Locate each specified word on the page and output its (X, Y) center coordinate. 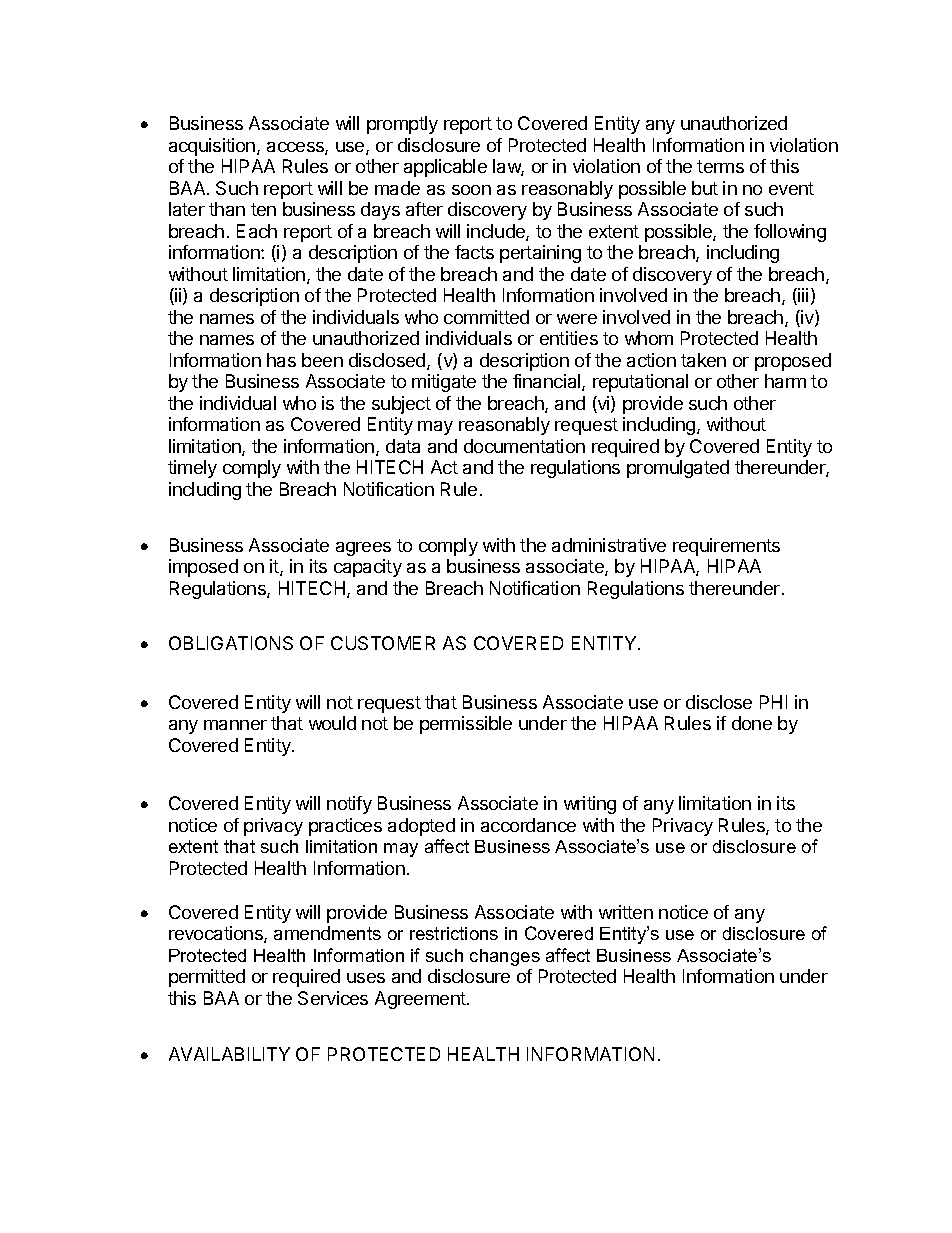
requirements (726, 547)
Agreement (421, 1000)
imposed (203, 568)
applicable (445, 168)
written (626, 912)
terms (720, 166)
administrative (609, 545)
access (296, 148)
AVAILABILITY (229, 1054)
